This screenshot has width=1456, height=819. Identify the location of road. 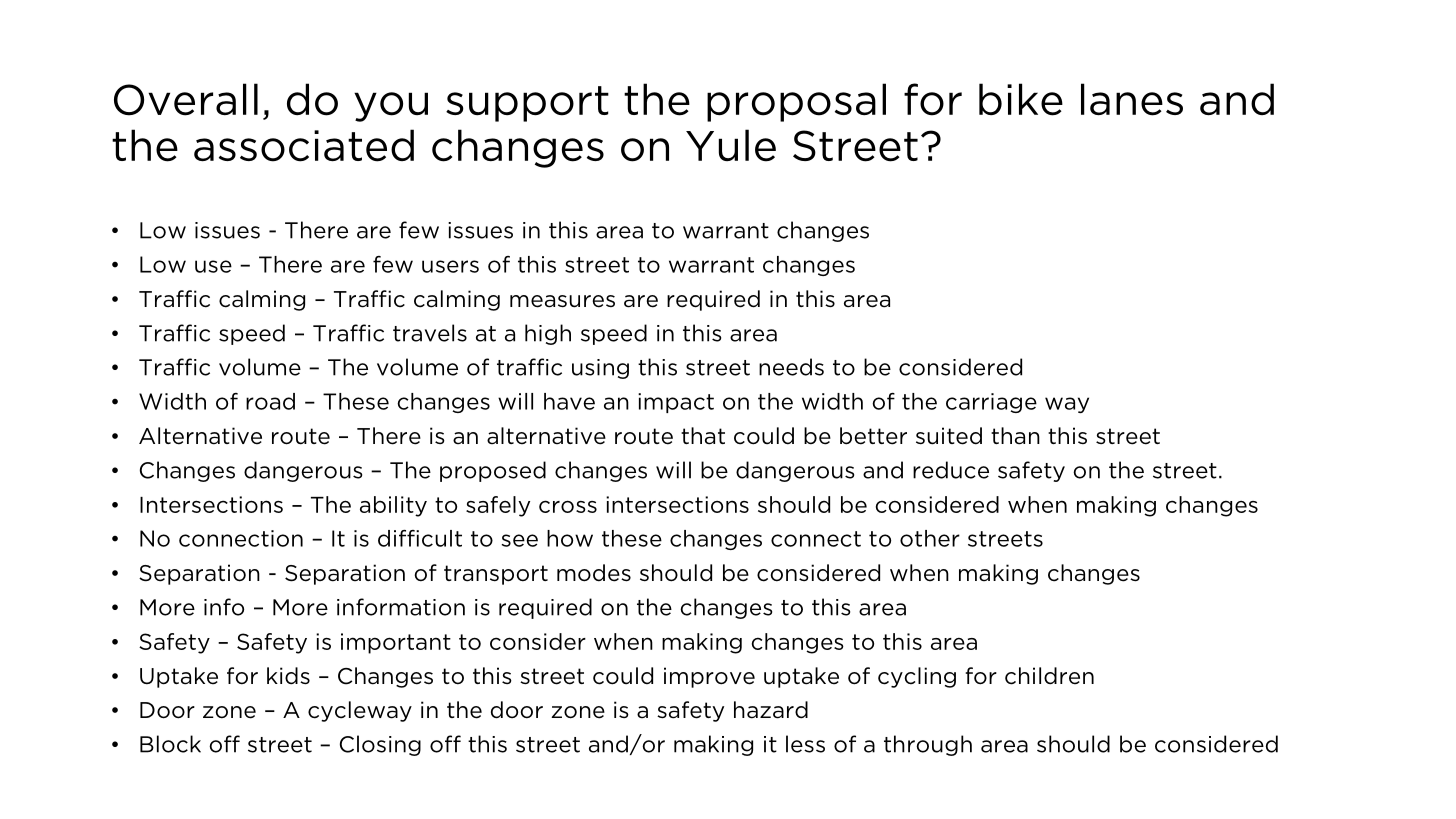
(270, 401).
